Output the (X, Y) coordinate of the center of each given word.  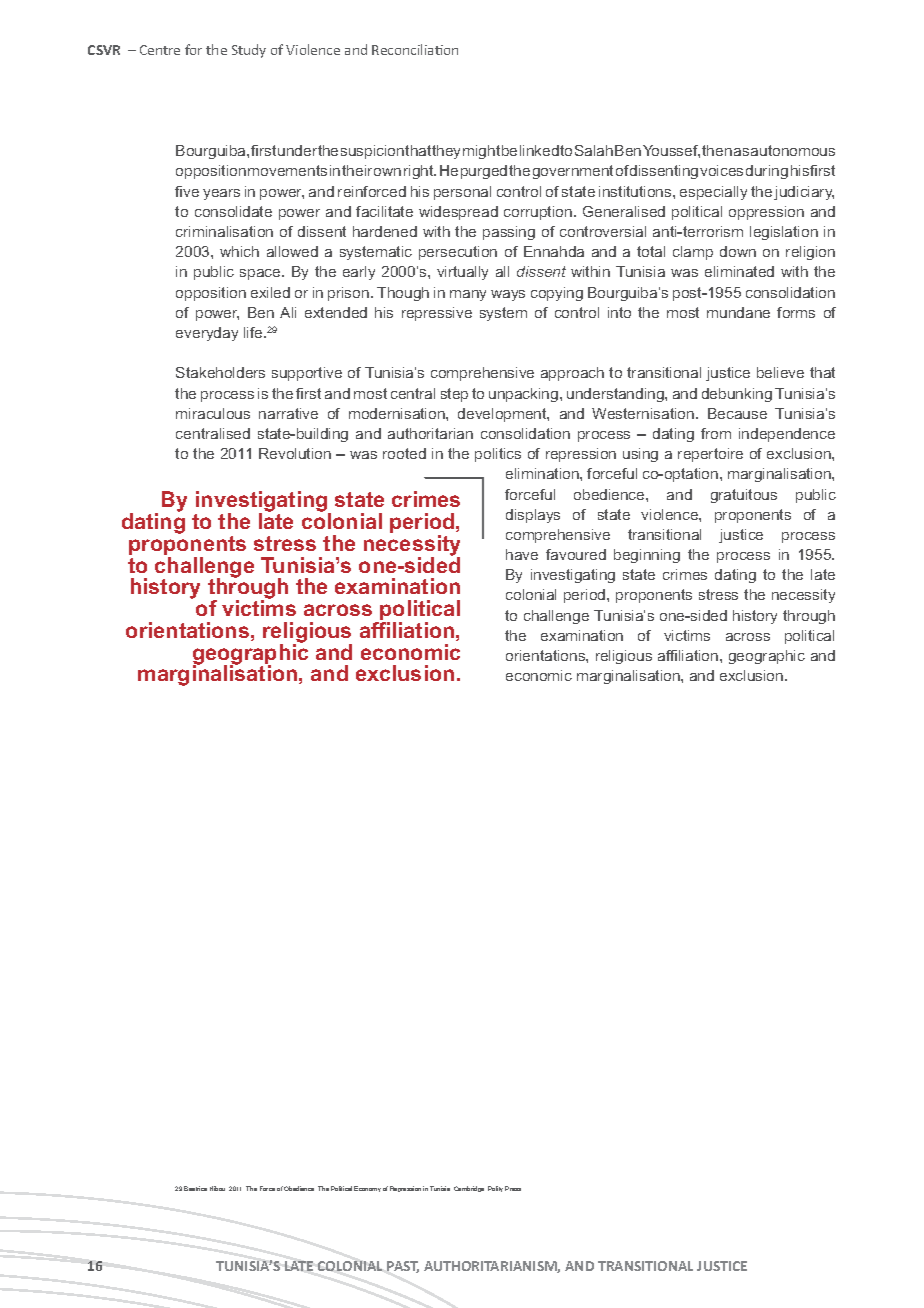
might (481, 152)
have (522, 554)
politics (498, 455)
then (717, 150)
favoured (576, 554)
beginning (647, 556)
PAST (403, 1267)
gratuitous (744, 496)
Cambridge (469, 1189)
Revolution (295, 453)
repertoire (710, 455)
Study (249, 51)
